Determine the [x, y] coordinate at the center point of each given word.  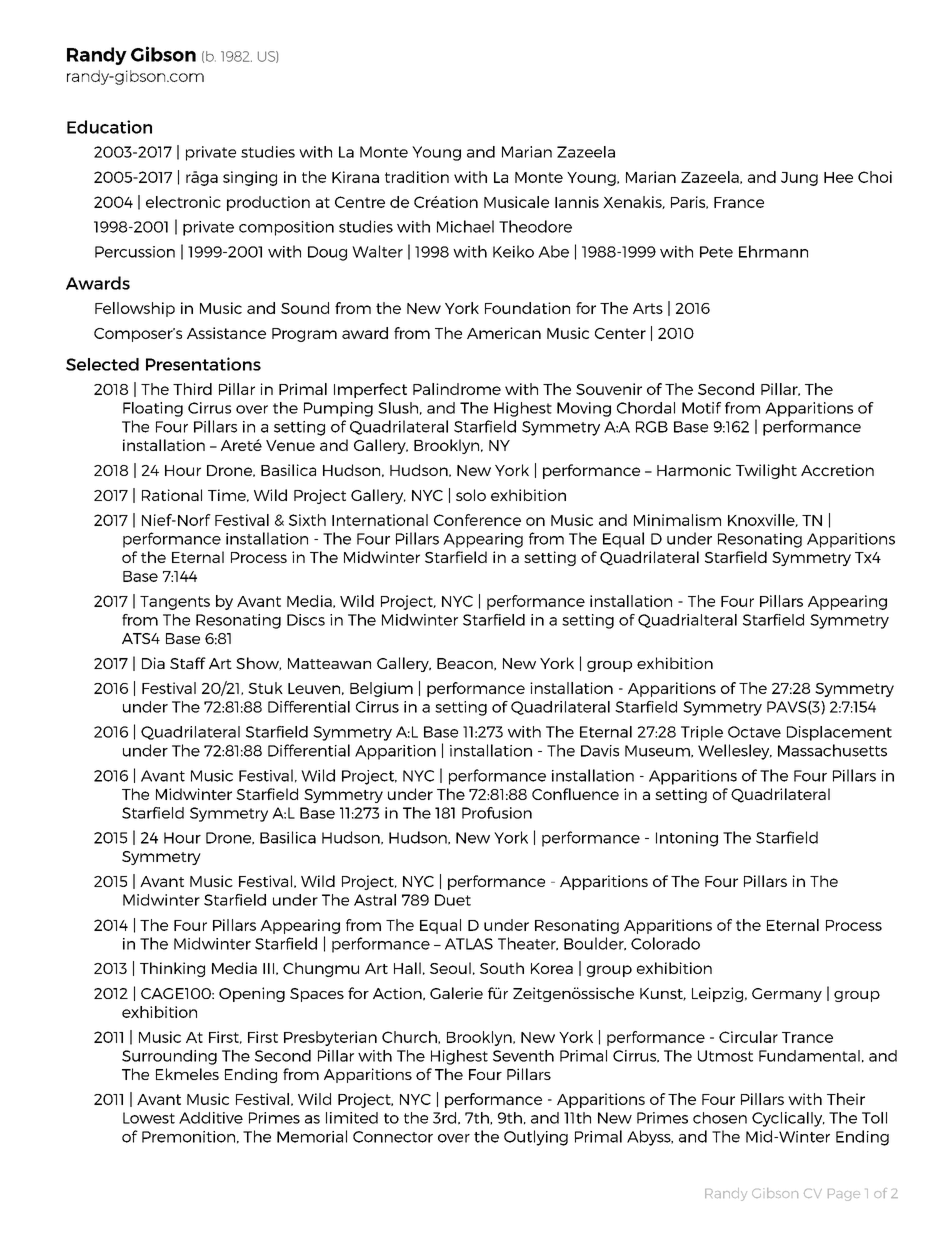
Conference [477, 520]
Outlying [536, 1138]
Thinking [172, 969]
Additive [211, 1118]
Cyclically [788, 1119]
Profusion [497, 813]
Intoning [687, 839]
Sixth [307, 520]
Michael [465, 226]
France [739, 202]
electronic [183, 202]
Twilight [766, 471]
